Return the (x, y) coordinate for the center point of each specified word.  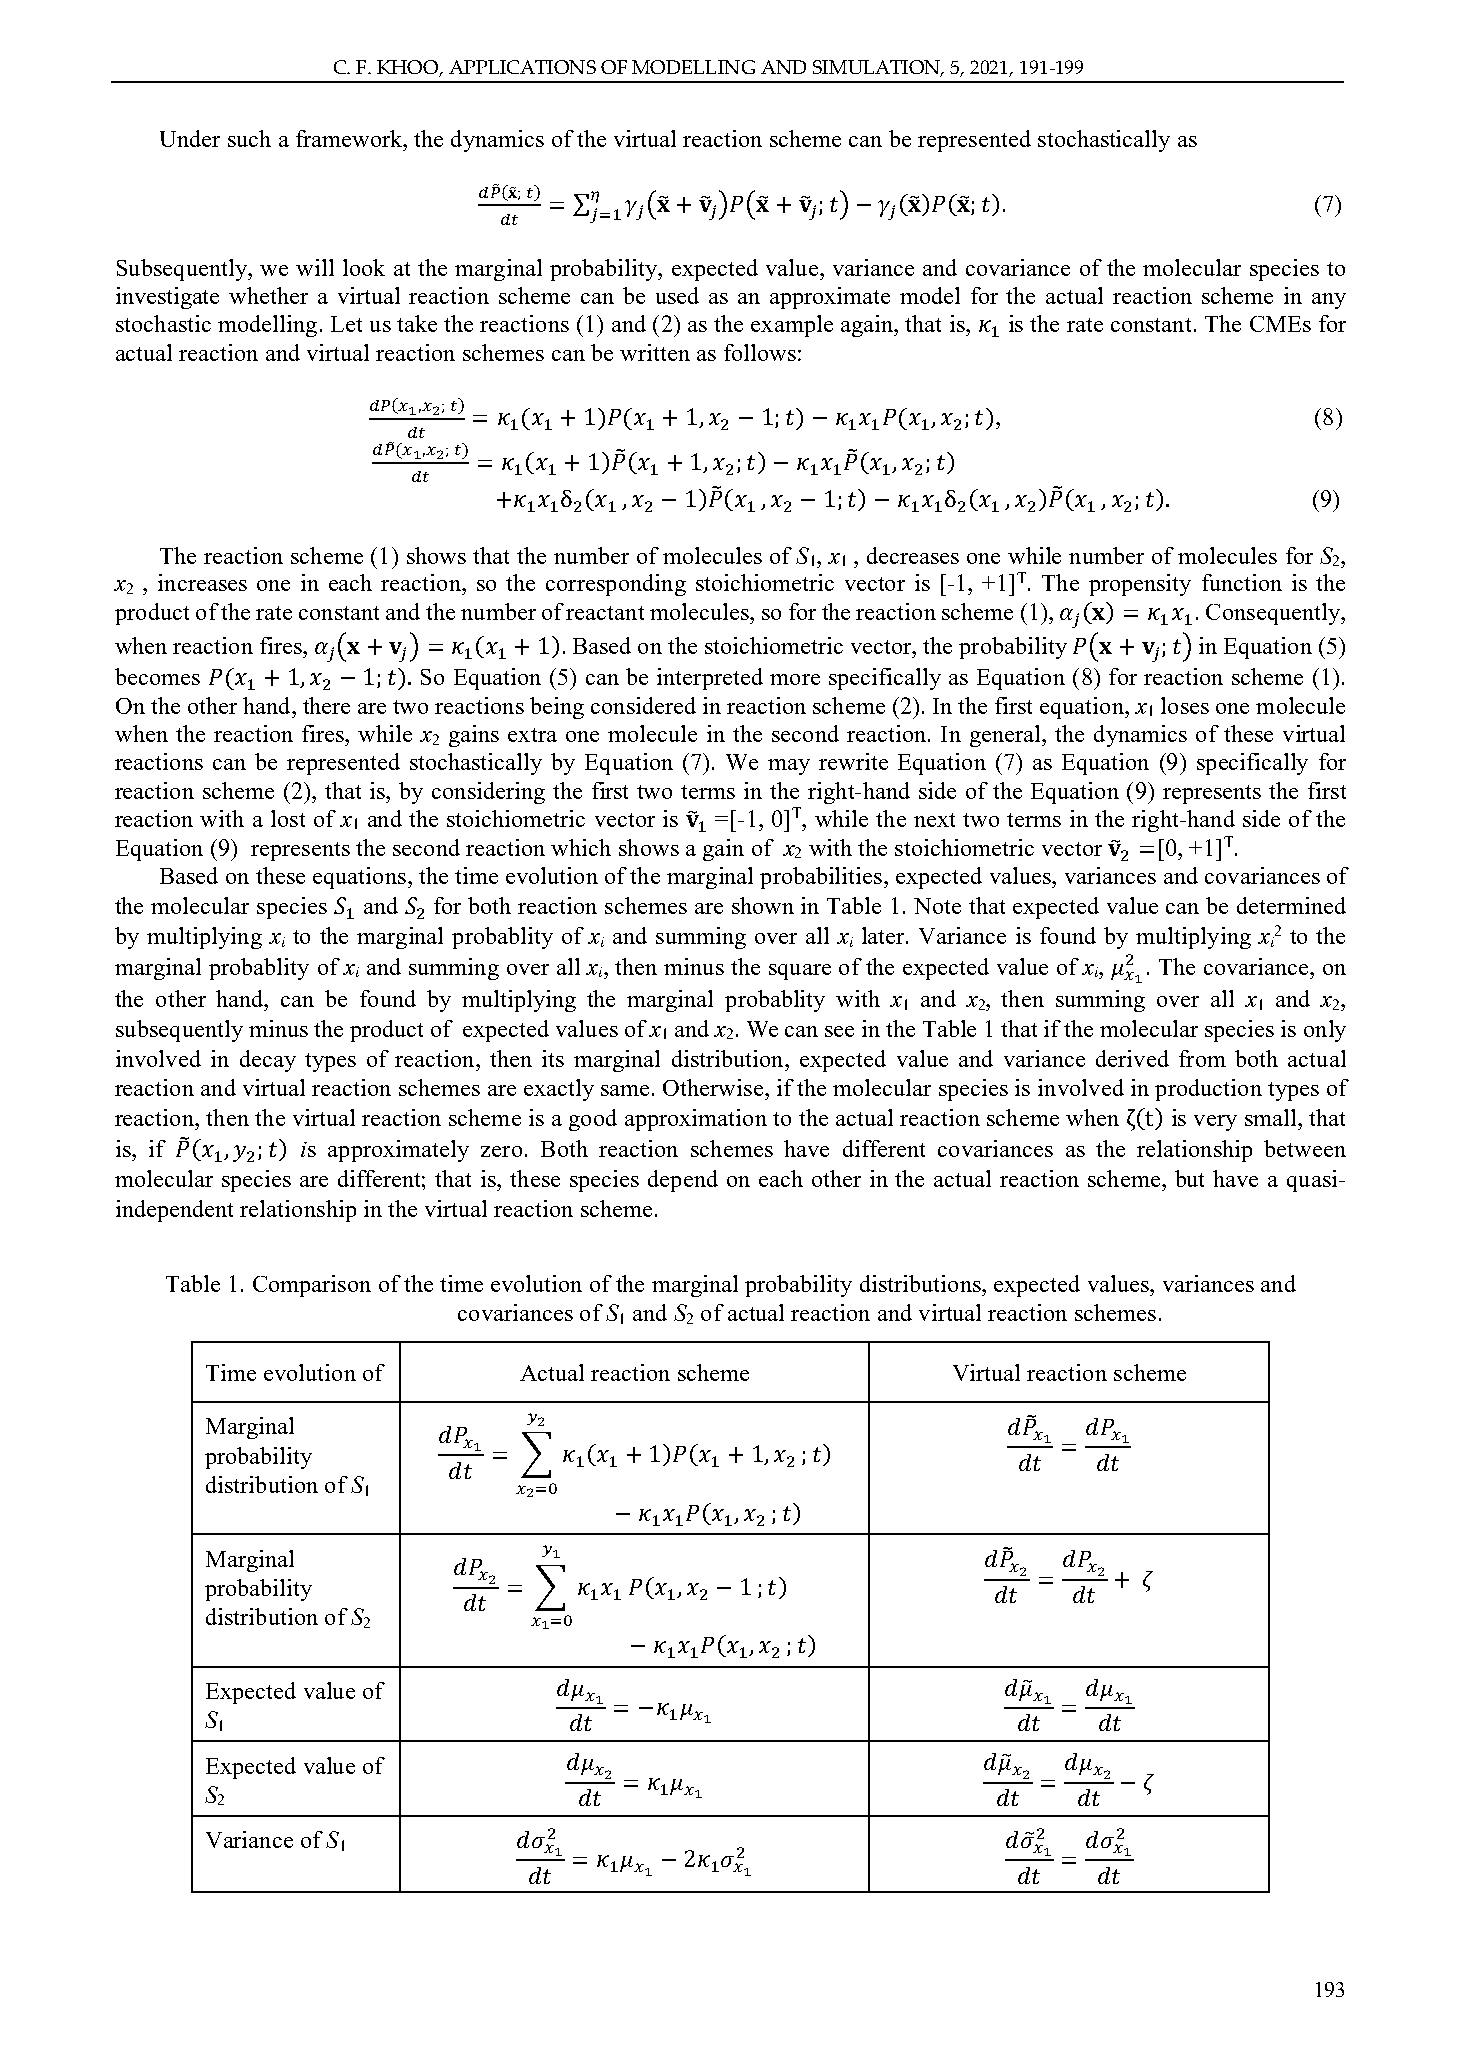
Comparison (312, 1286)
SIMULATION (877, 68)
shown (763, 905)
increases (202, 582)
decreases (913, 555)
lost (288, 818)
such (249, 138)
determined (1291, 905)
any (1329, 301)
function (1242, 582)
